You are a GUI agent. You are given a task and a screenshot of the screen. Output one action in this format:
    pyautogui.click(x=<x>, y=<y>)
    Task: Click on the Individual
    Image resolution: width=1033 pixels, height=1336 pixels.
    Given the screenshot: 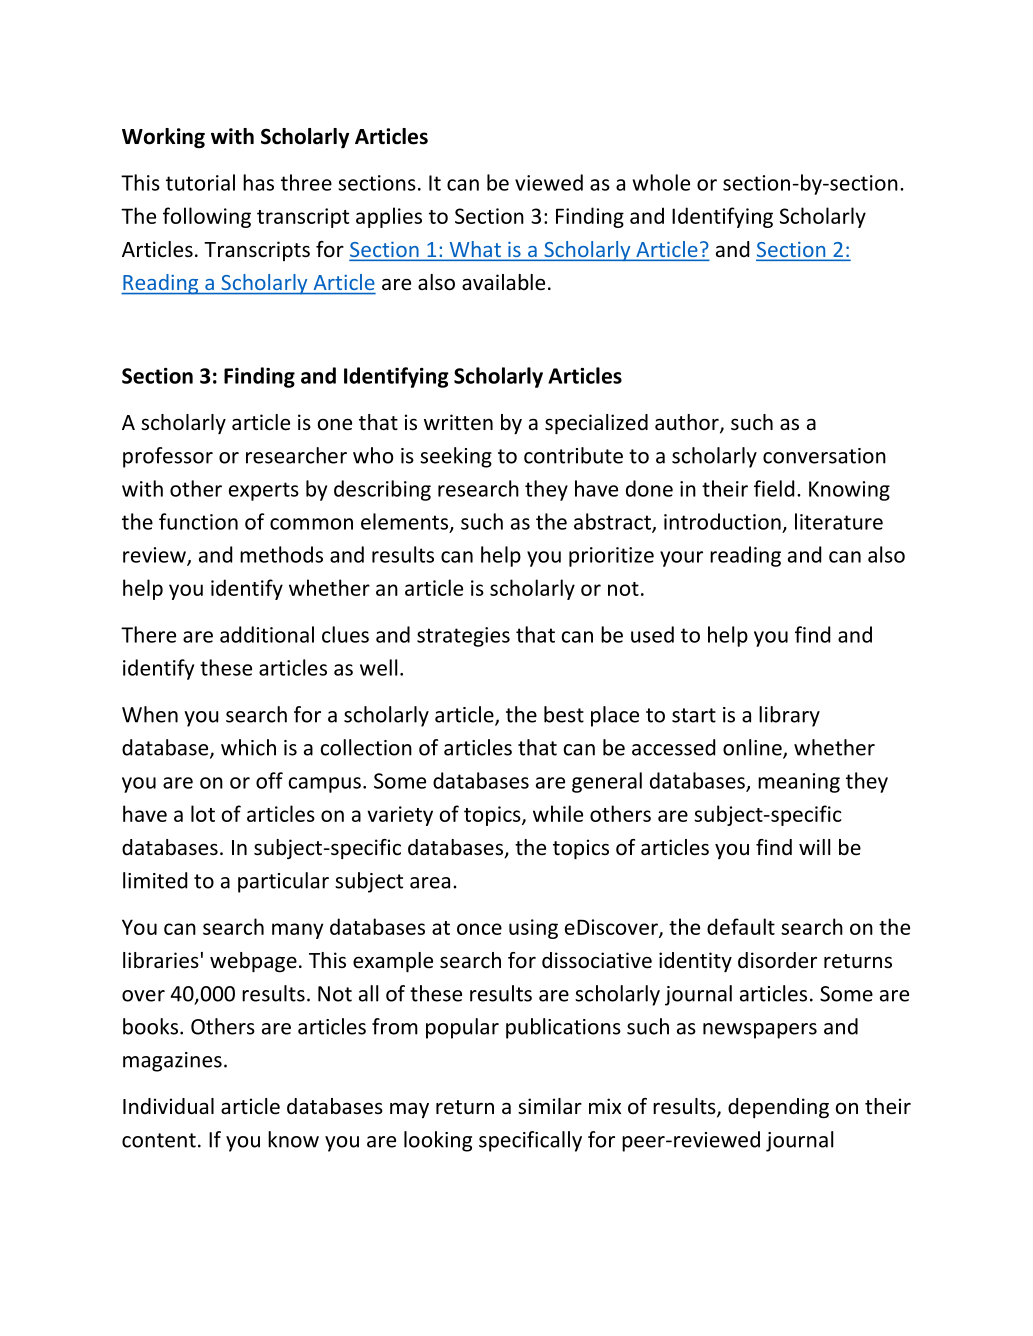 What is the action you would take?
    pyautogui.click(x=168, y=1106)
